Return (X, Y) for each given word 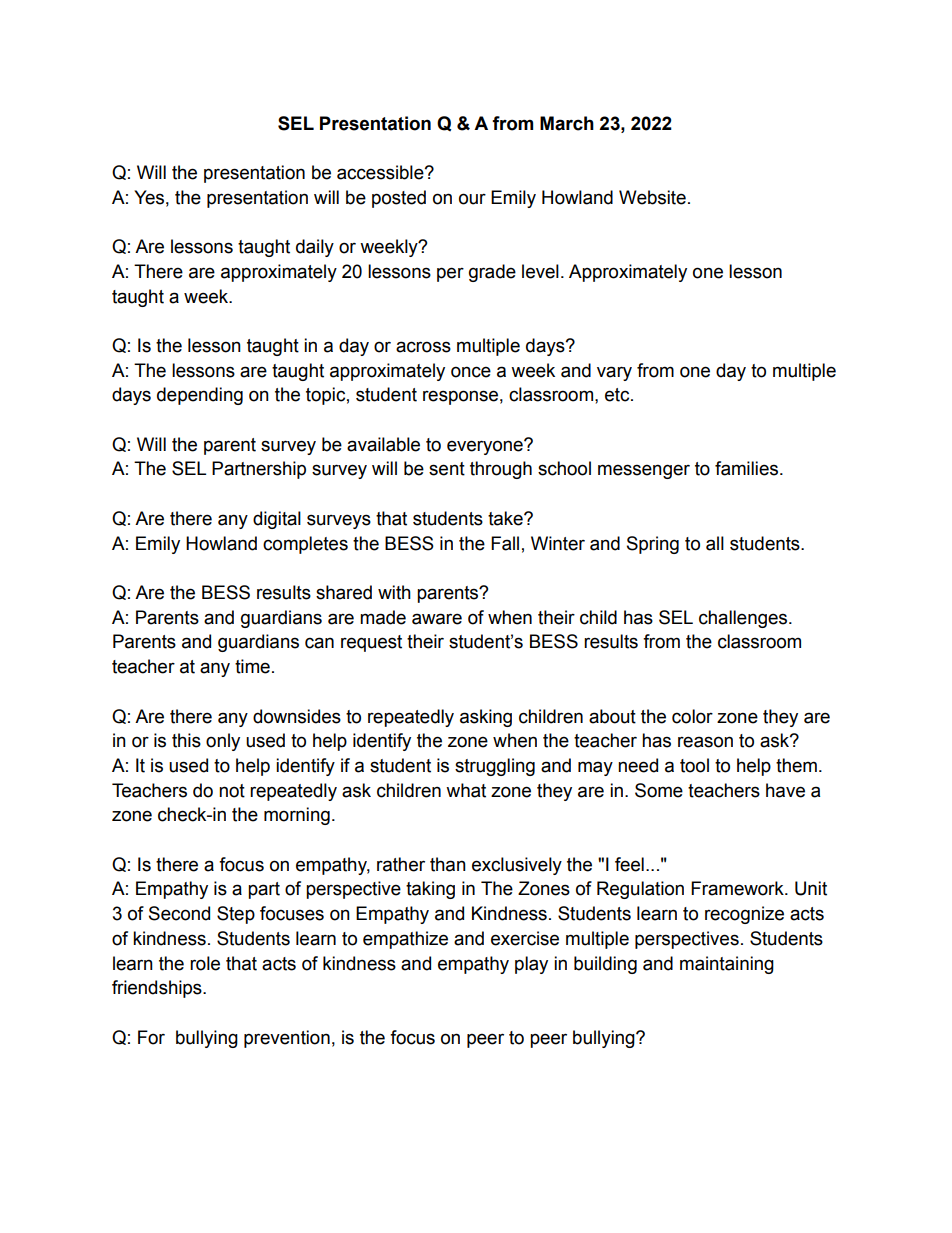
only (223, 742)
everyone (486, 447)
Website (652, 197)
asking (486, 718)
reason (705, 742)
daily (315, 248)
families (748, 468)
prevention (287, 1039)
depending (200, 396)
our (472, 199)
